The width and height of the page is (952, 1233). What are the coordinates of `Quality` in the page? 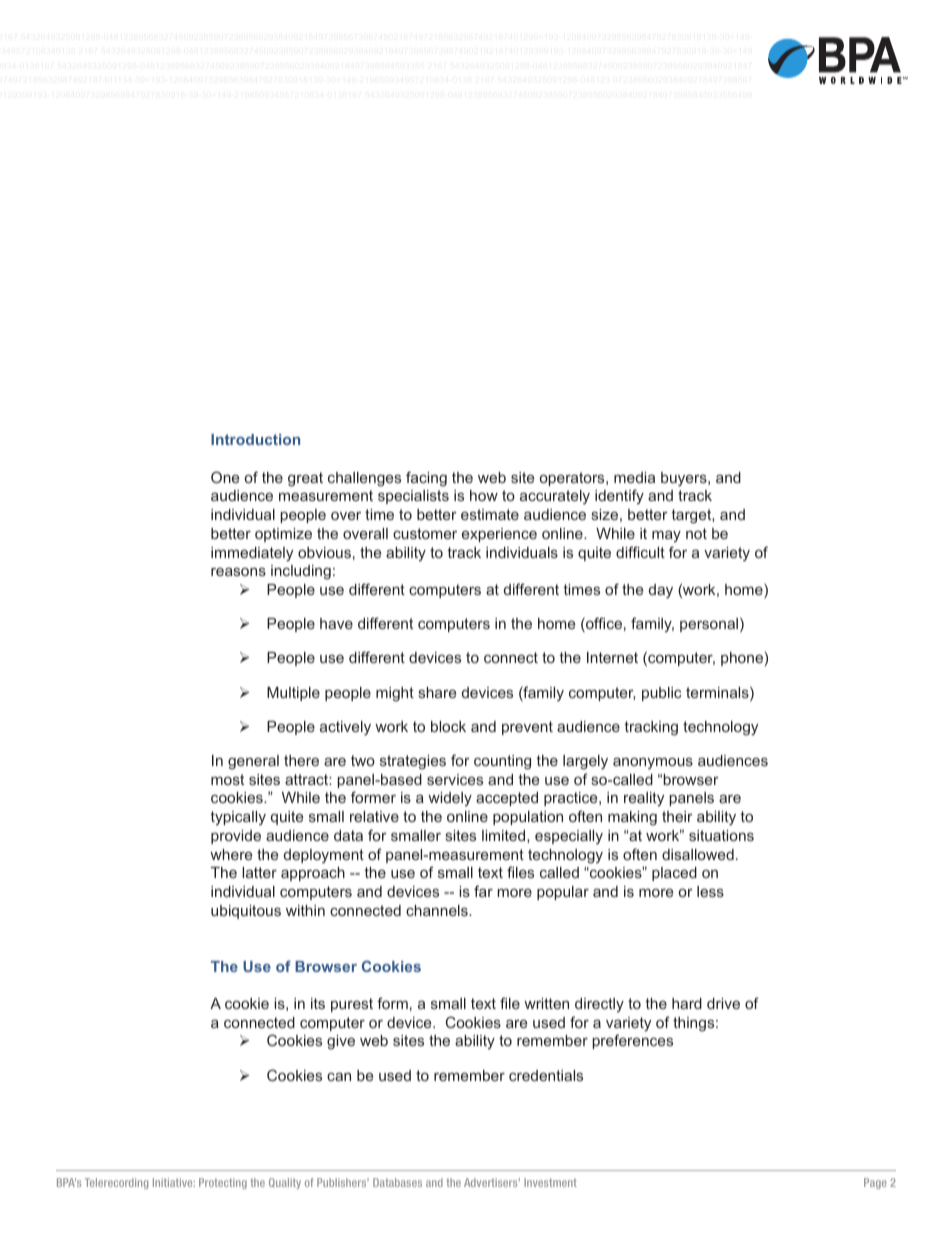 It's located at (285, 1183).
